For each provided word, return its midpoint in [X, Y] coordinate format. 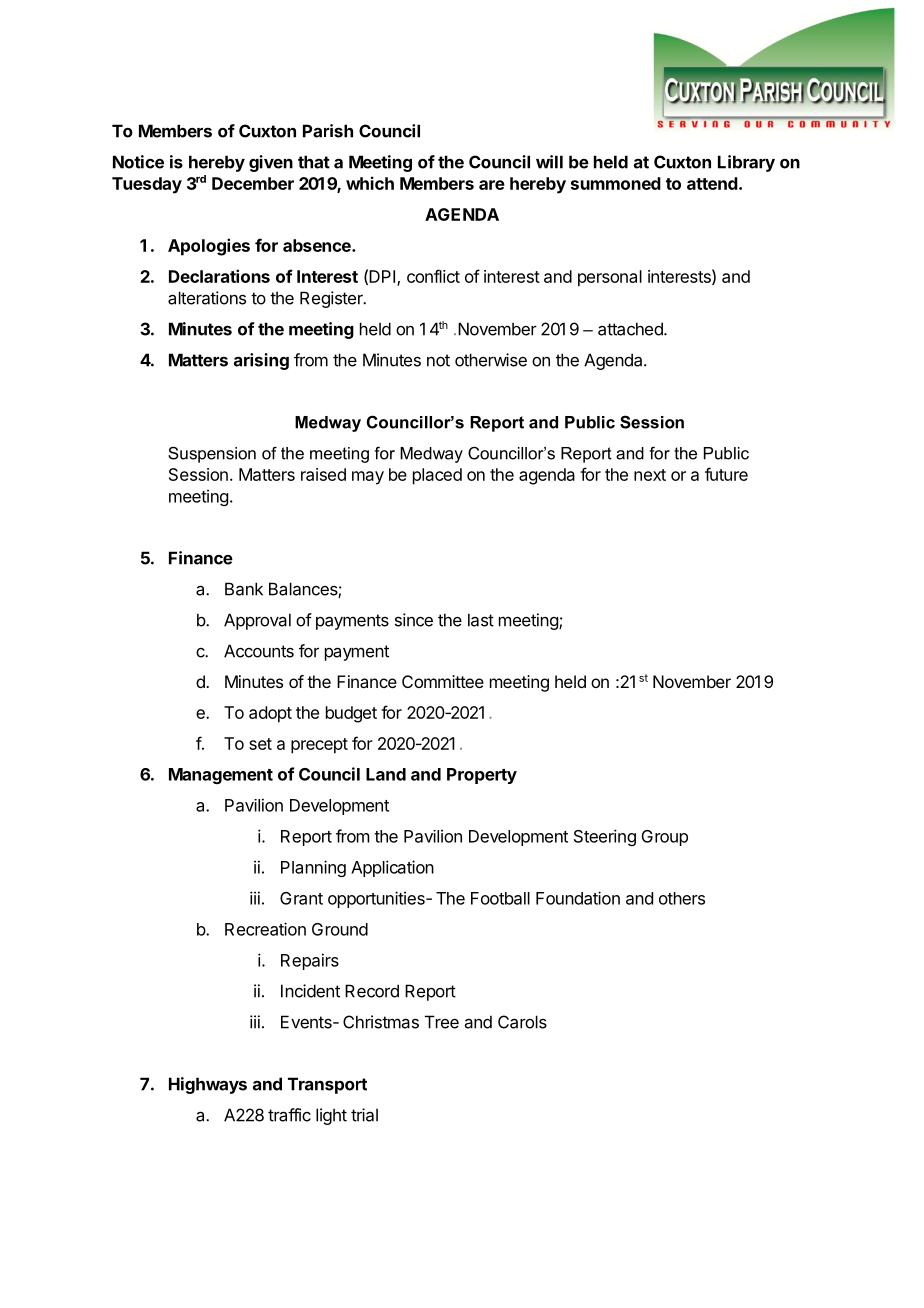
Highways [208, 1085]
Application [392, 868]
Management [221, 776]
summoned [616, 183]
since [414, 620]
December [253, 183]
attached [631, 329]
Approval [257, 621]
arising [261, 361]
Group [665, 838]
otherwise [491, 360]
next [650, 475]
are [492, 185]
